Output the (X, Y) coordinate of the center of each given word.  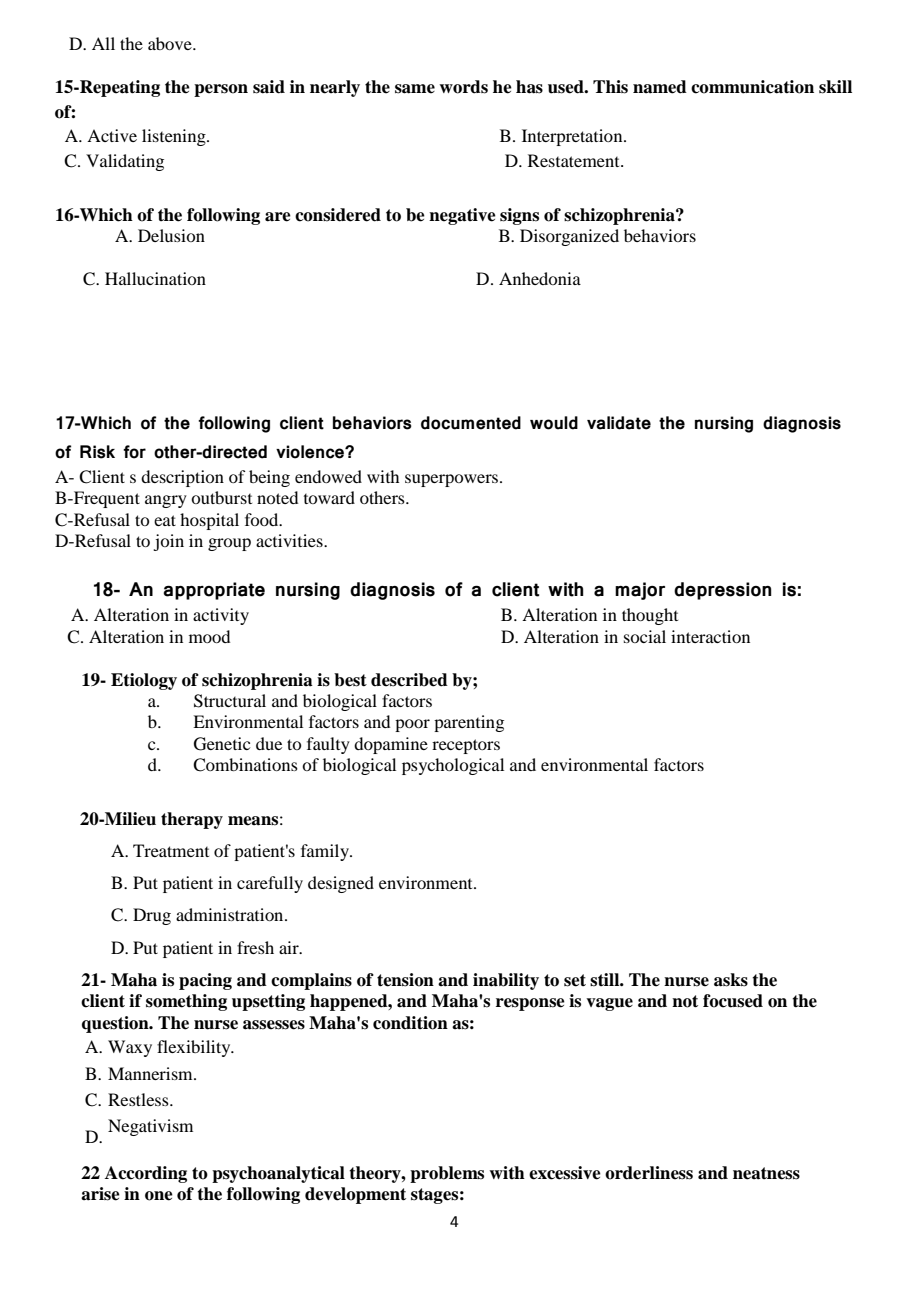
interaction (710, 636)
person (221, 90)
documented (471, 423)
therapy (192, 820)
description (182, 478)
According (146, 1174)
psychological (453, 766)
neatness (766, 1173)
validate (619, 423)
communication (752, 87)
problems (447, 1174)
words (463, 87)
